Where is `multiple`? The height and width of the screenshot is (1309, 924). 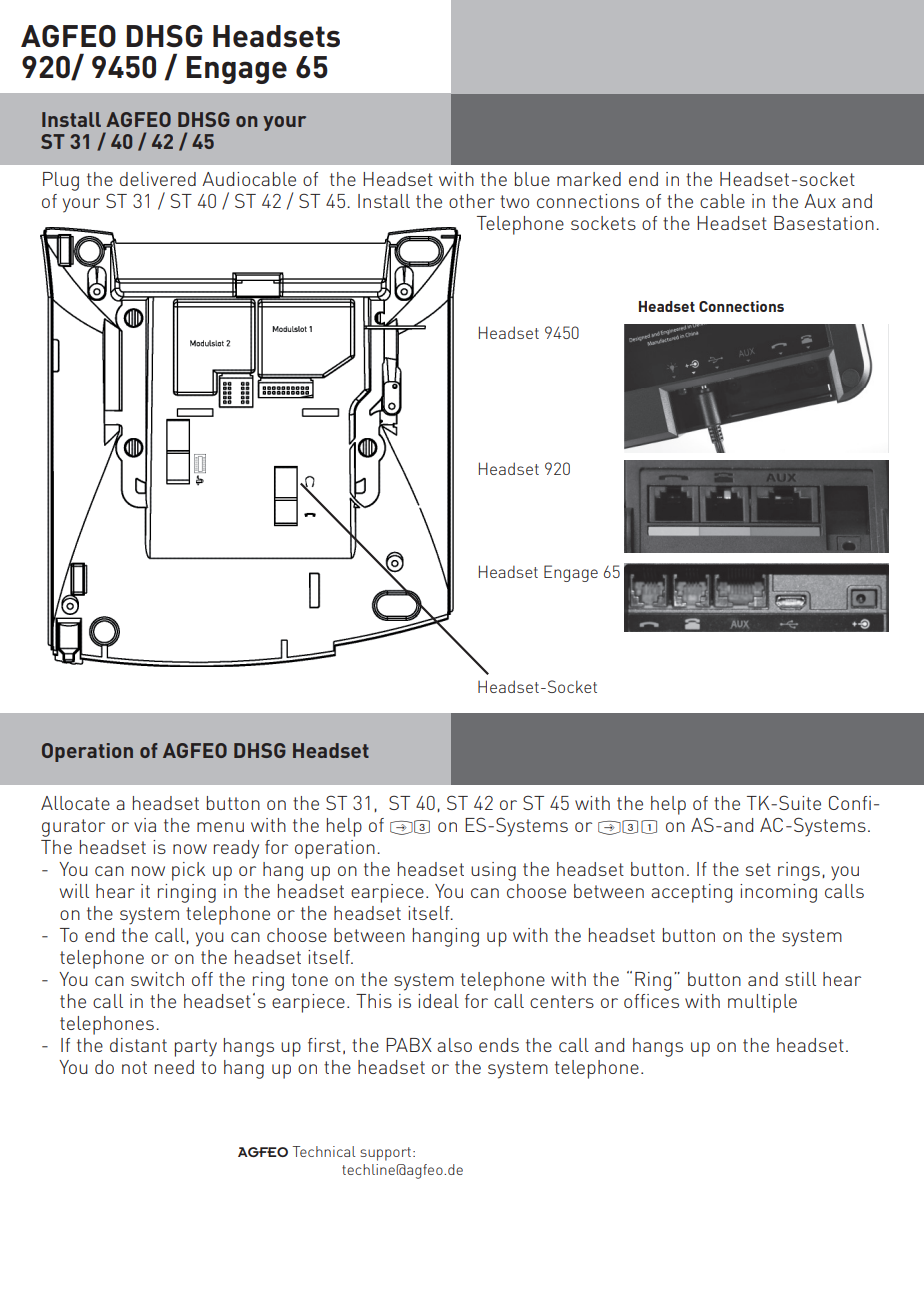 multiple is located at coordinates (762, 1003).
